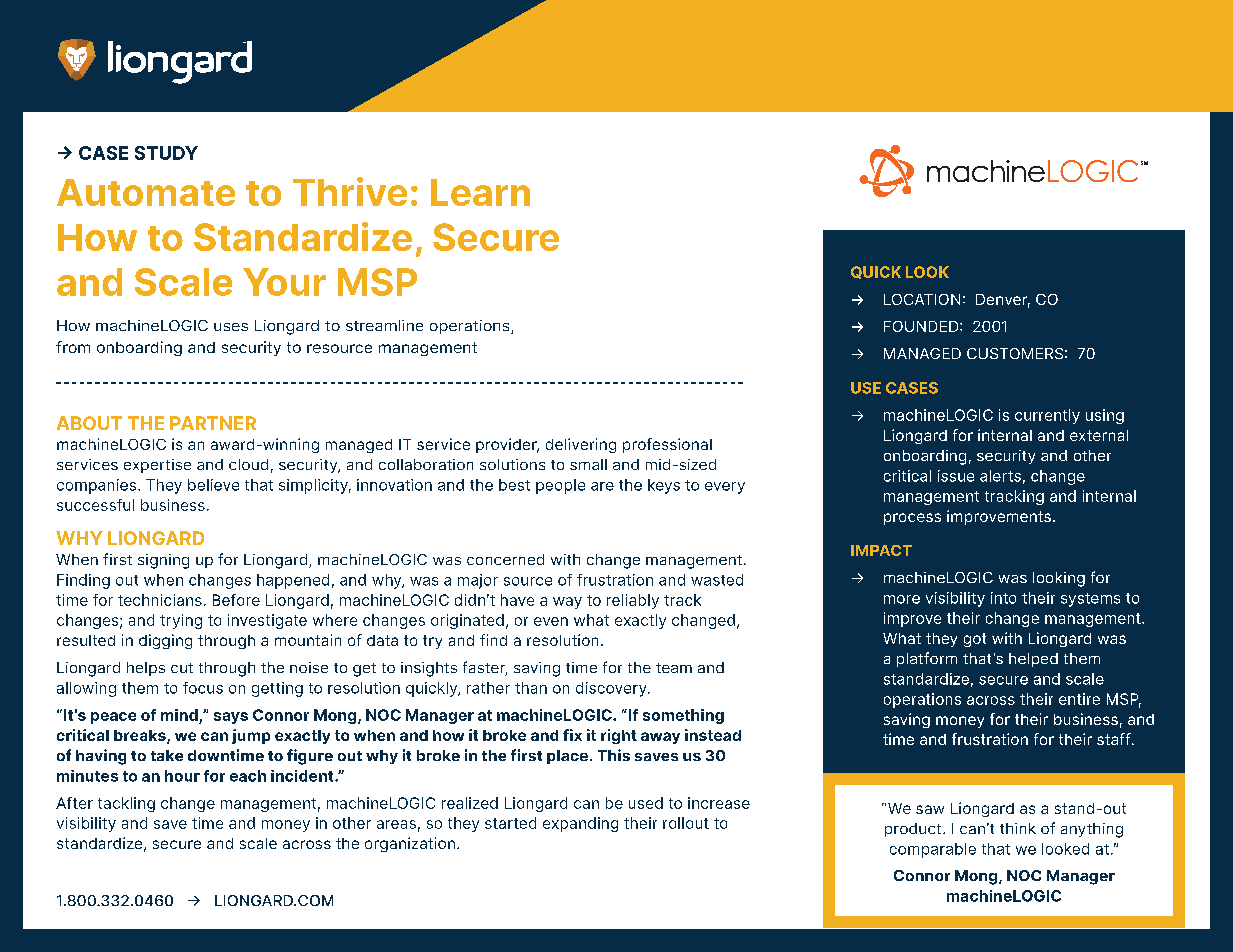 Image resolution: width=1233 pixels, height=952 pixels. Describe the element at coordinates (166, 153) in the screenshot. I see `STUDY` at that location.
